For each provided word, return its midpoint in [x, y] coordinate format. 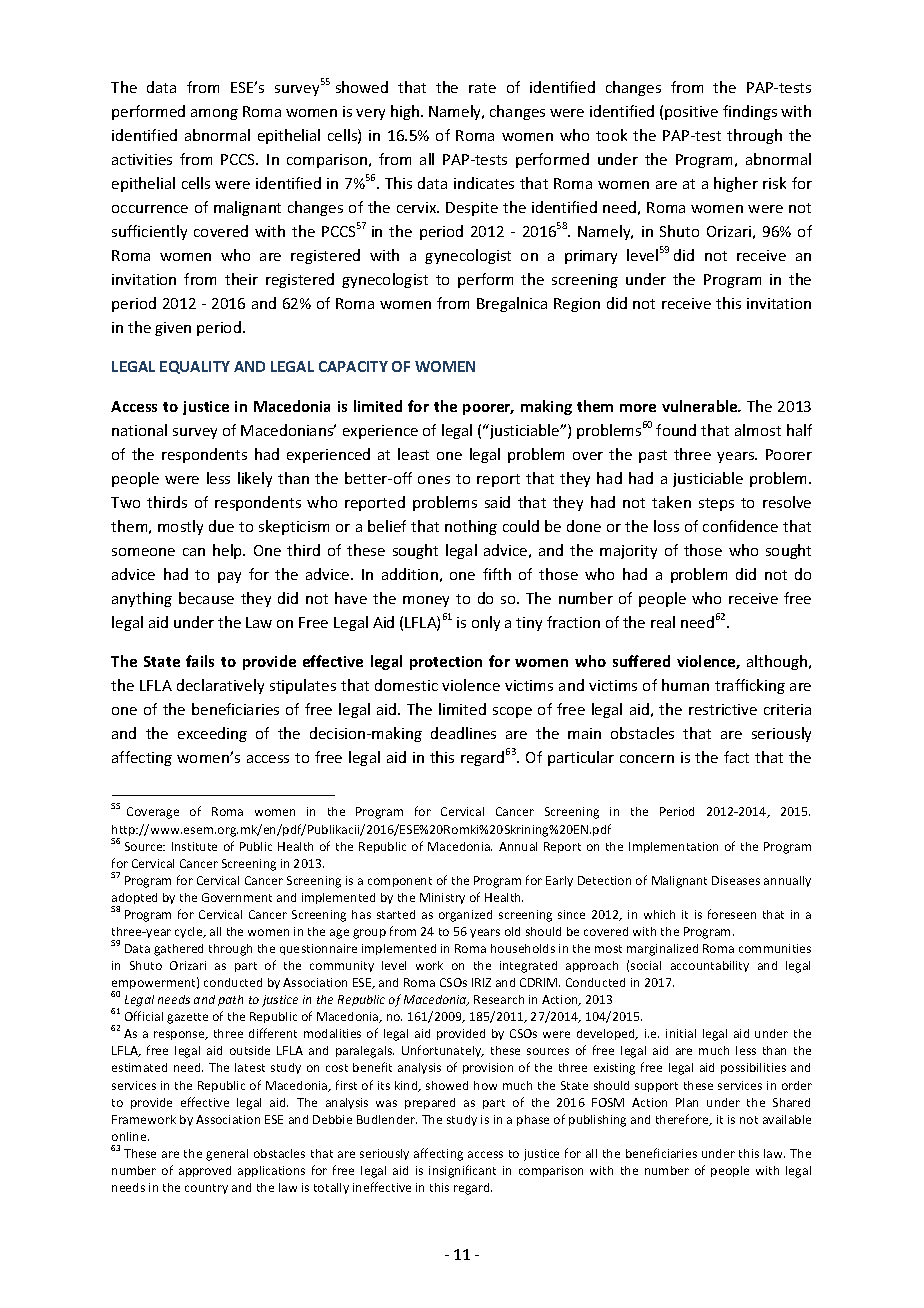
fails [200, 661]
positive [691, 113]
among [214, 114]
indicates [484, 183]
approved [205, 1171]
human [685, 685]
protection [446, 663]
